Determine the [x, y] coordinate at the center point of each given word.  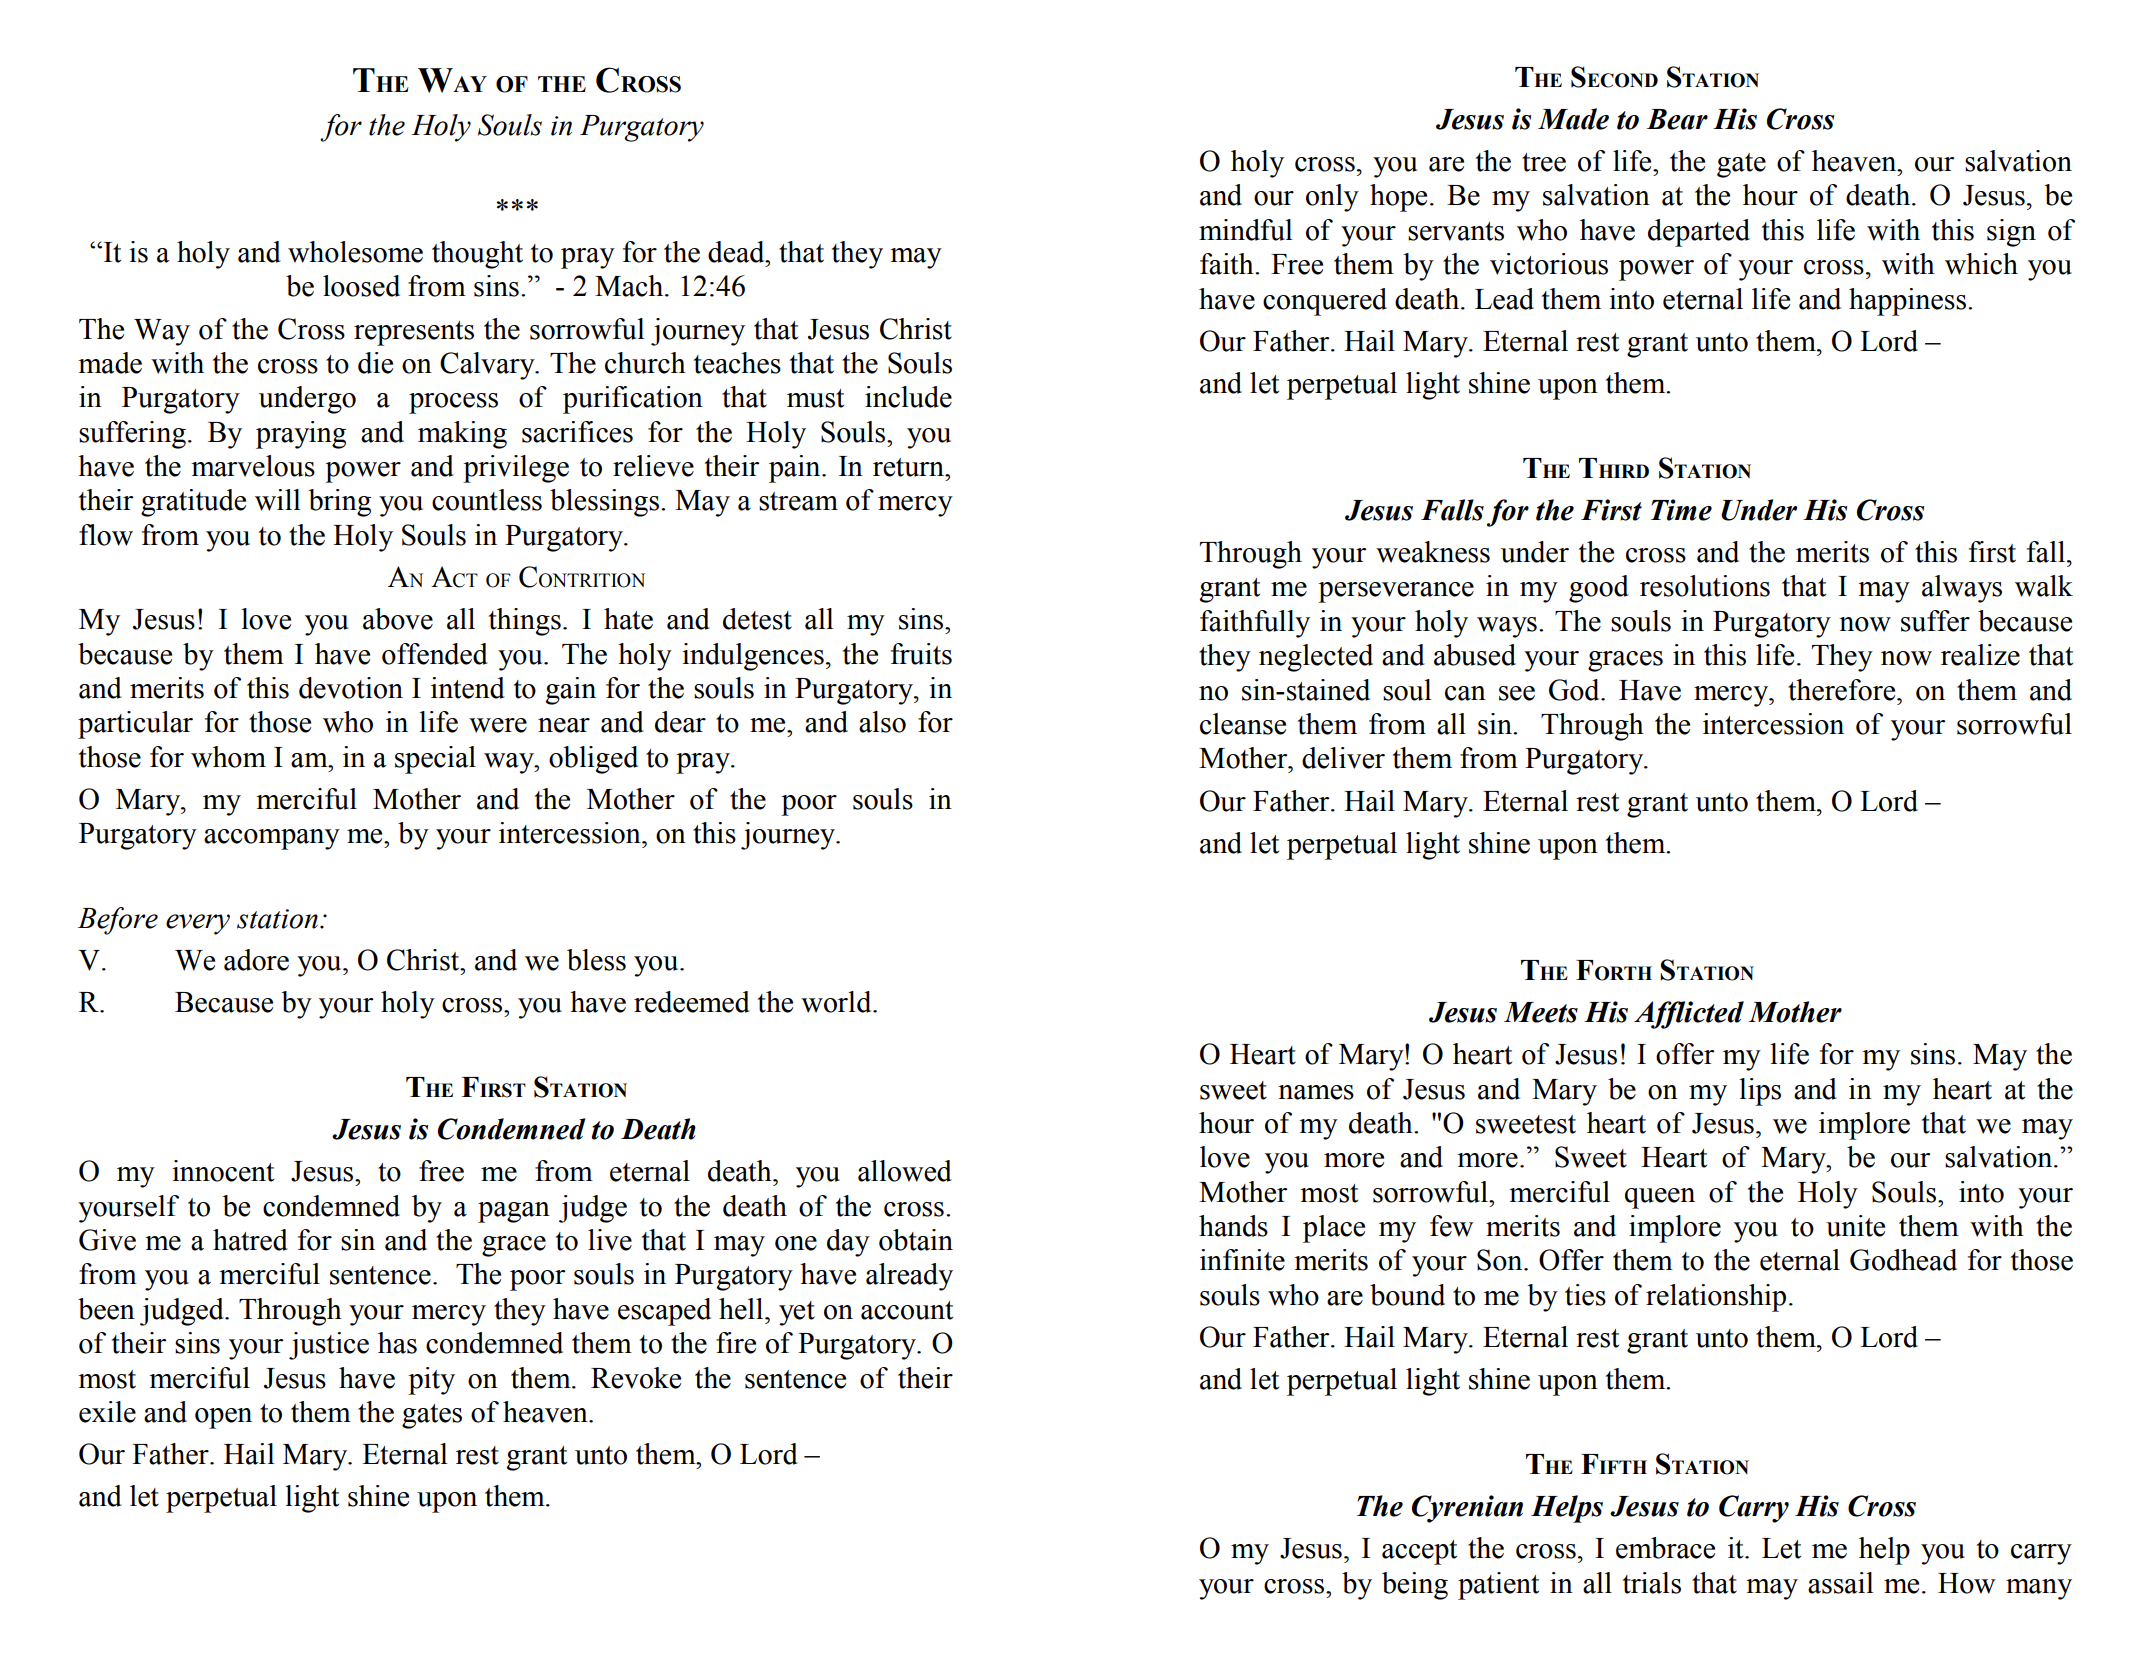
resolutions [1705, 586]
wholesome [355, 252]
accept [1419, 1552]
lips [1760, 1092]
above [398, 619]
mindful [1246, 230]
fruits [921, 654]
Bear [1677, 119]
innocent [223, 1171]
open [223, 1418]
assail [1841, 1583]
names [1316, 1092]
